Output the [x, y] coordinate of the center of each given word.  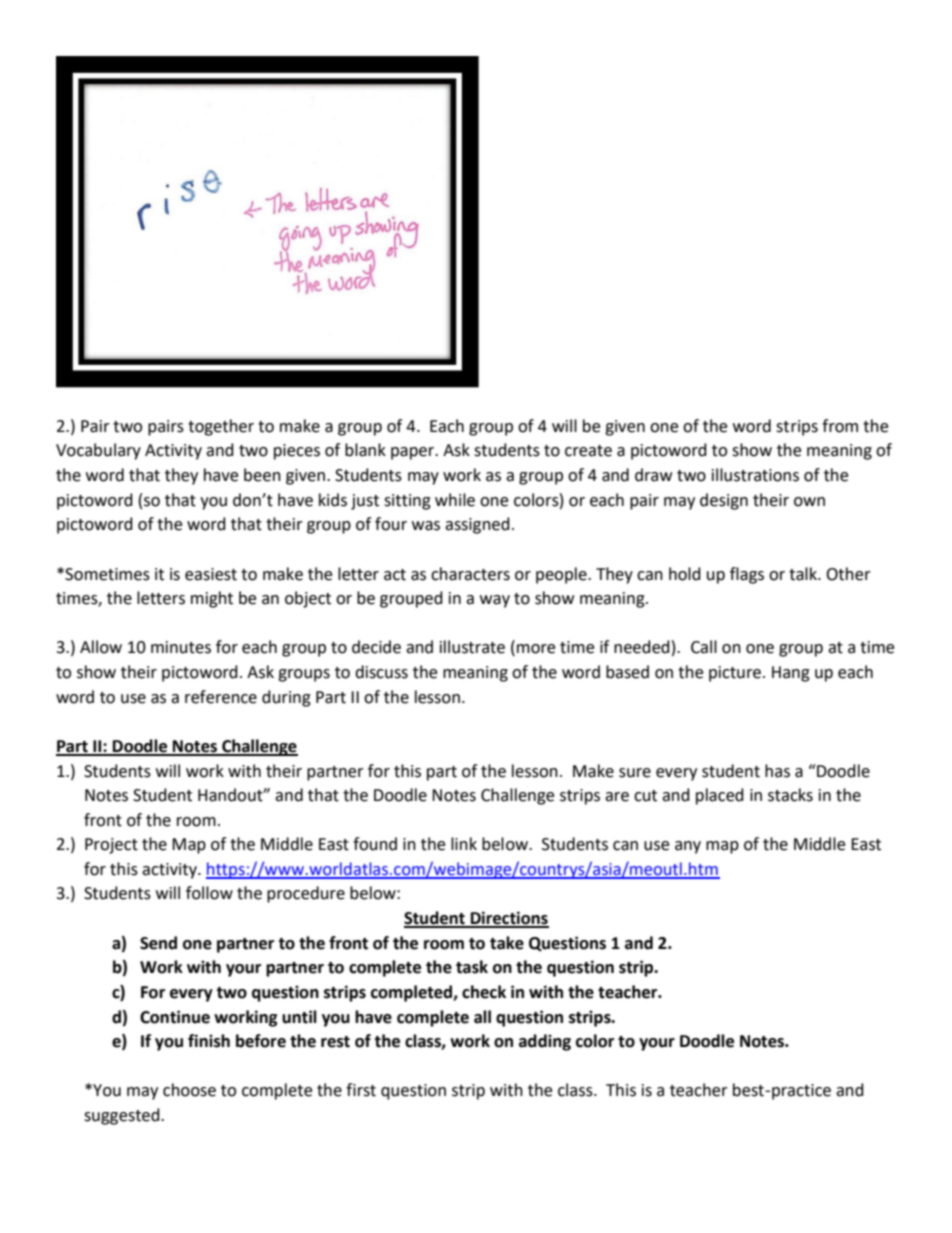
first [361, 1090]
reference [221, 697]
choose [189, 1090]
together [221, 427]
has [777, 771]
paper [414, 453]
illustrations [755, 475]
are [617, 797]
